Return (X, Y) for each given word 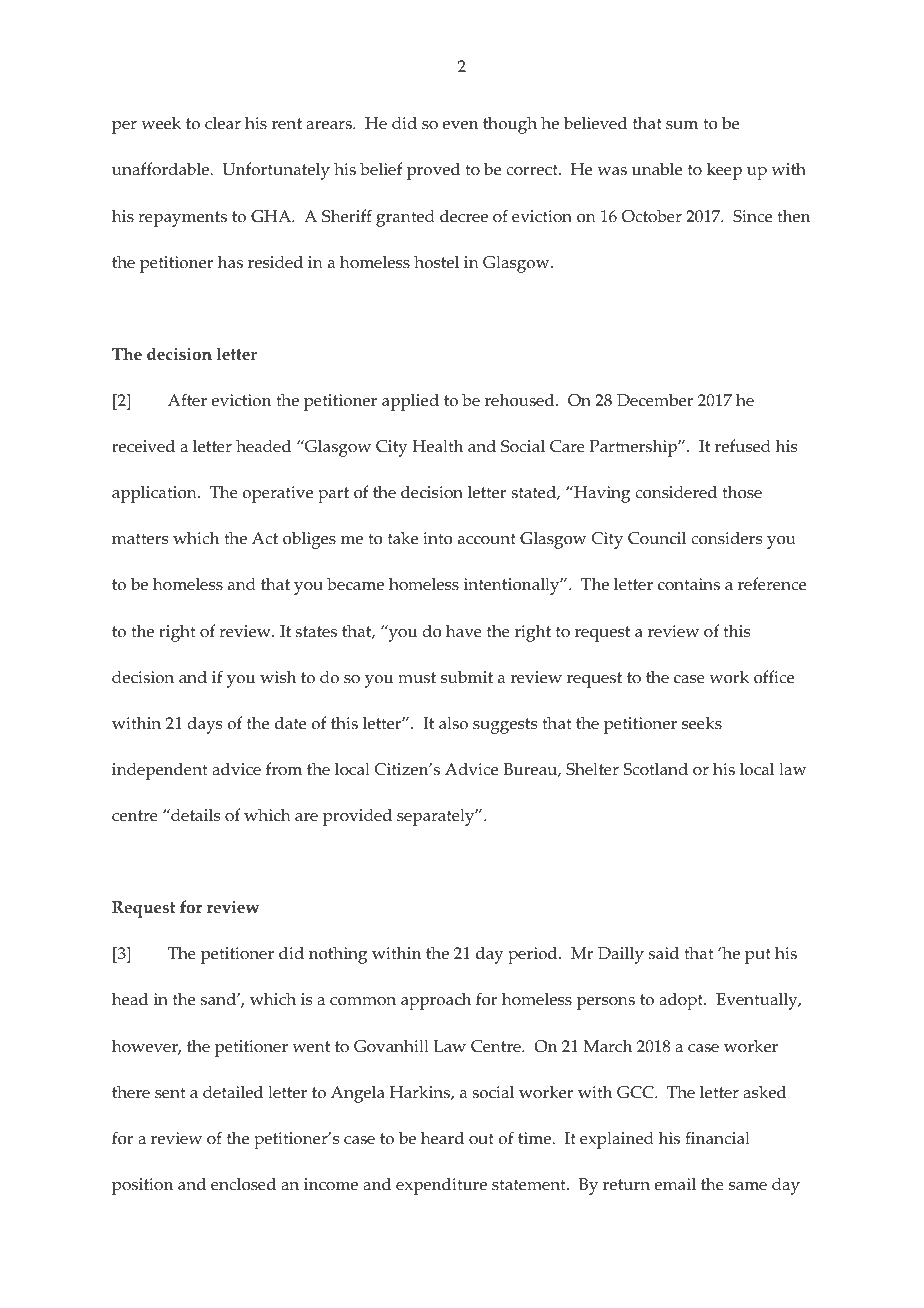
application (155, 494)
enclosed (243, 1184)
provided (357, 817)
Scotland (656, 769)
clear (223, 123)
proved (433, 171)
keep (724, 171)
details (194, 815)
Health (437, 446)
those (742, 492)
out (481, 1139)
